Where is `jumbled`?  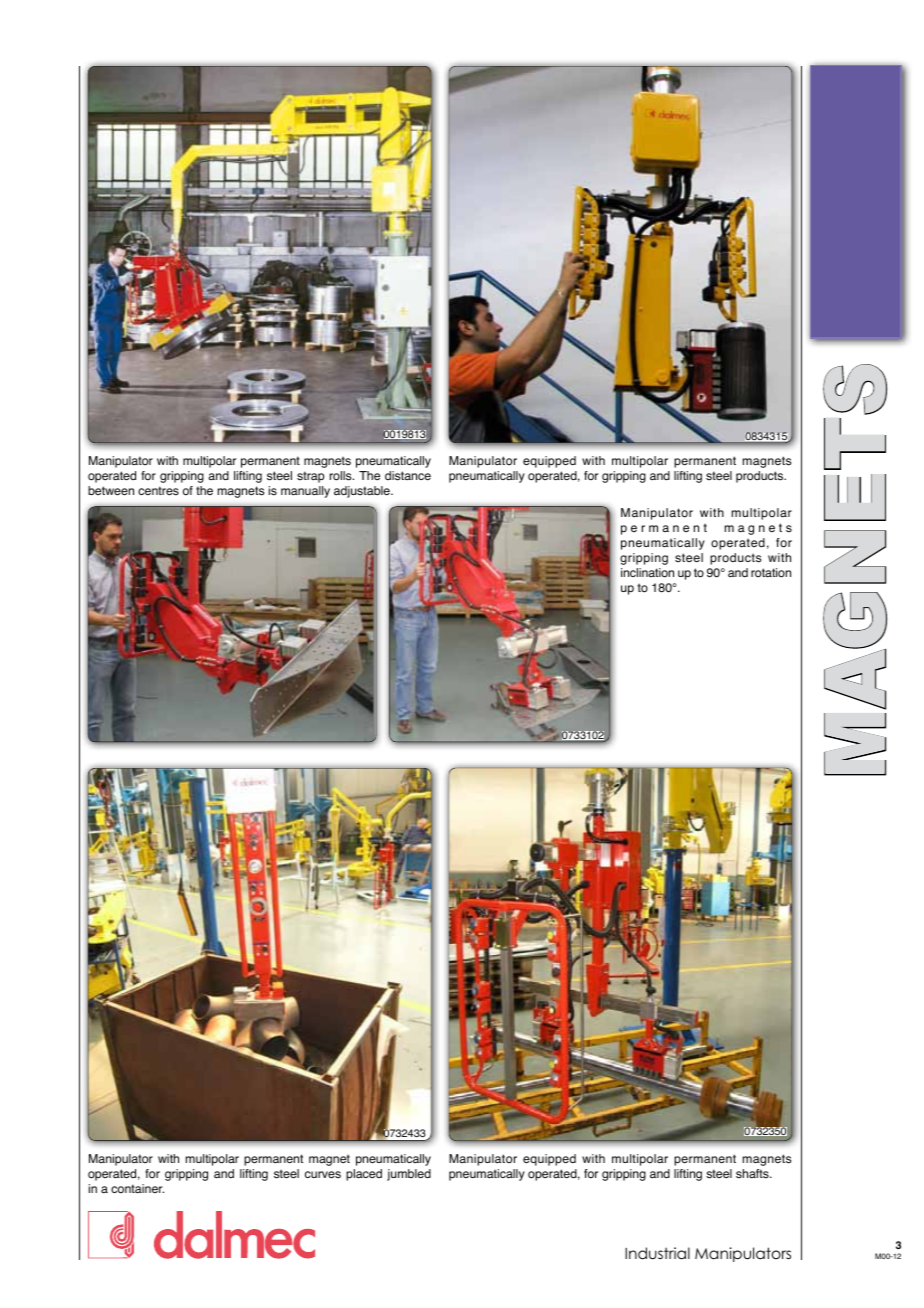 jumbled is located at coordinates (409, 1175).
